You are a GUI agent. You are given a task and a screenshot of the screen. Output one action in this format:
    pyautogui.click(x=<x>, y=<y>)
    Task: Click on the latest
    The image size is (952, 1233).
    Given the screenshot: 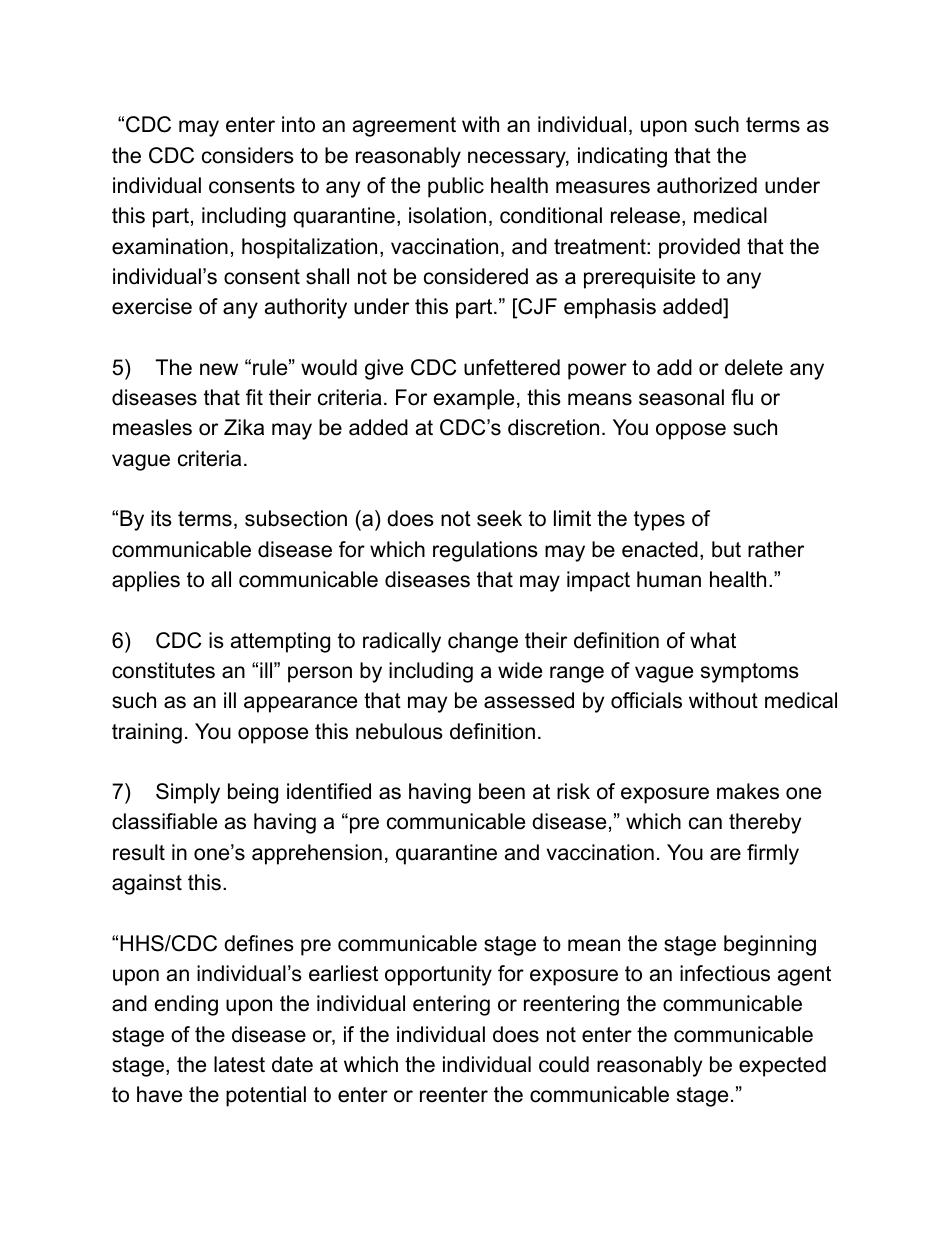 What is the action you would take?
    pyautogui.click(x=239, y=1064)
